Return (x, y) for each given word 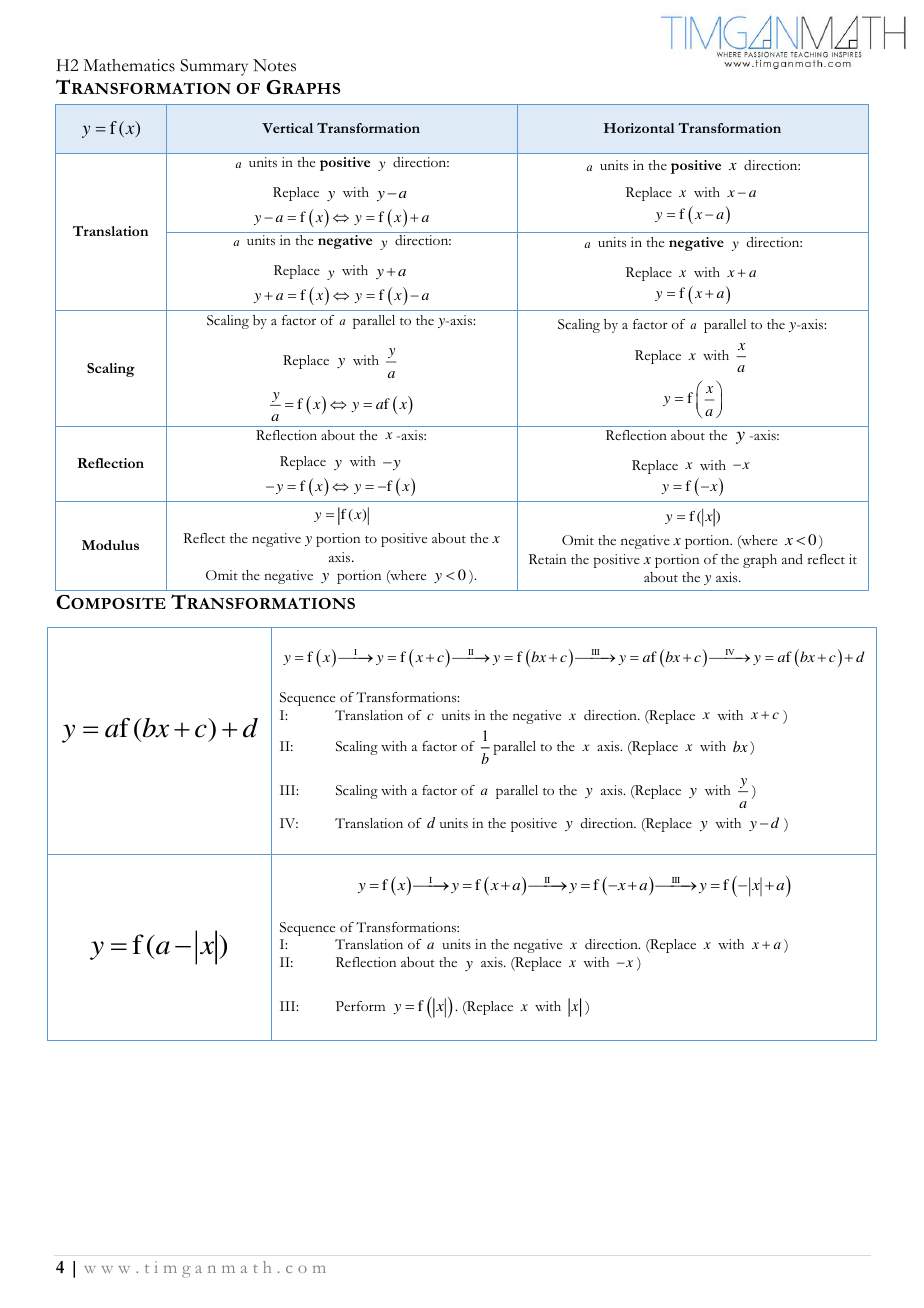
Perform (360, 1006)
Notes (274, 65)
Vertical (287, 128)
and (792, 559)
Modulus (110, 545)
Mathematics (129, 65)
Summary (214, 67)
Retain (547, 559)
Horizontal (639, 128)
